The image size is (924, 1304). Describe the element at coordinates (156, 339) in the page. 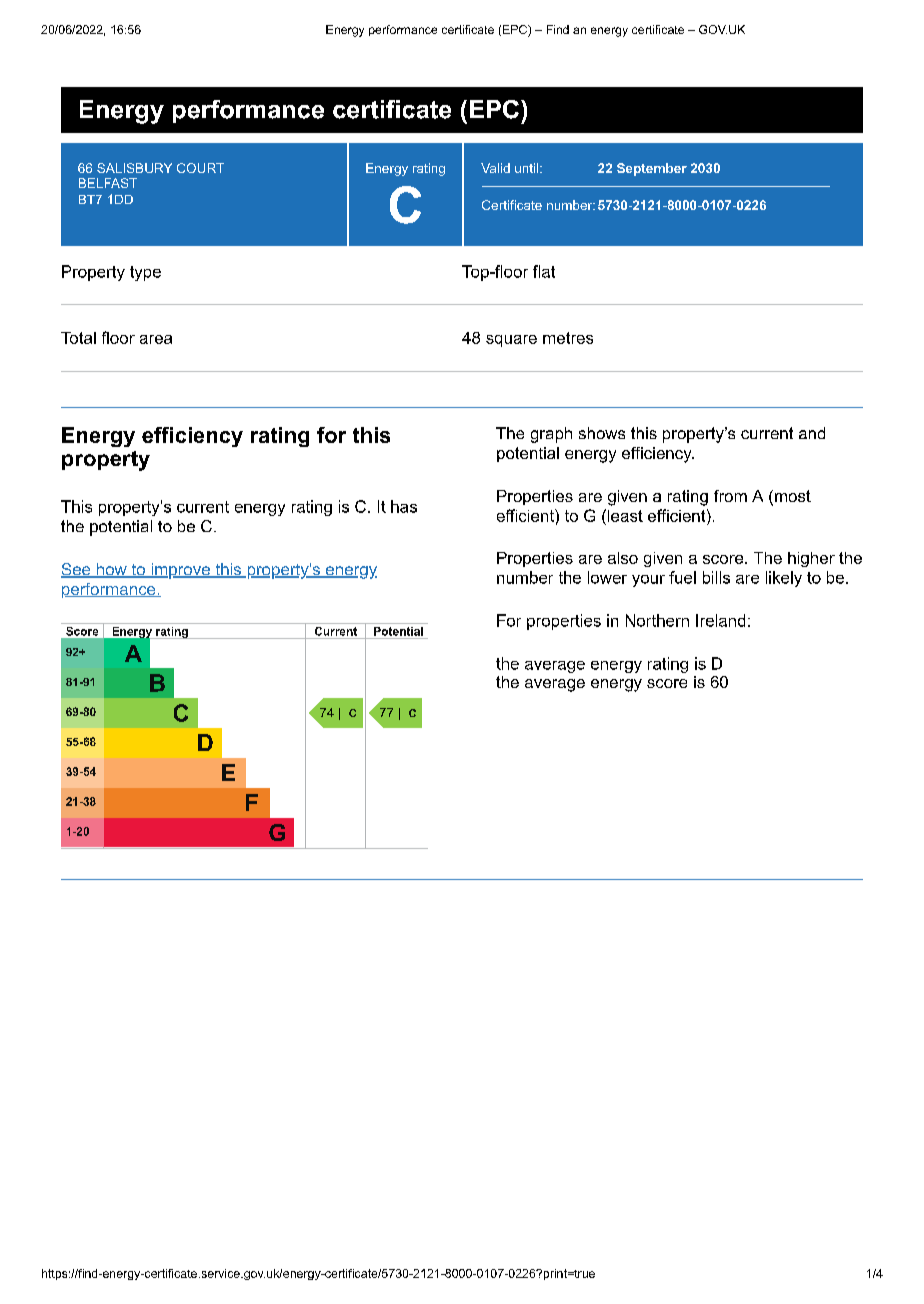

I see `area` at that location.
